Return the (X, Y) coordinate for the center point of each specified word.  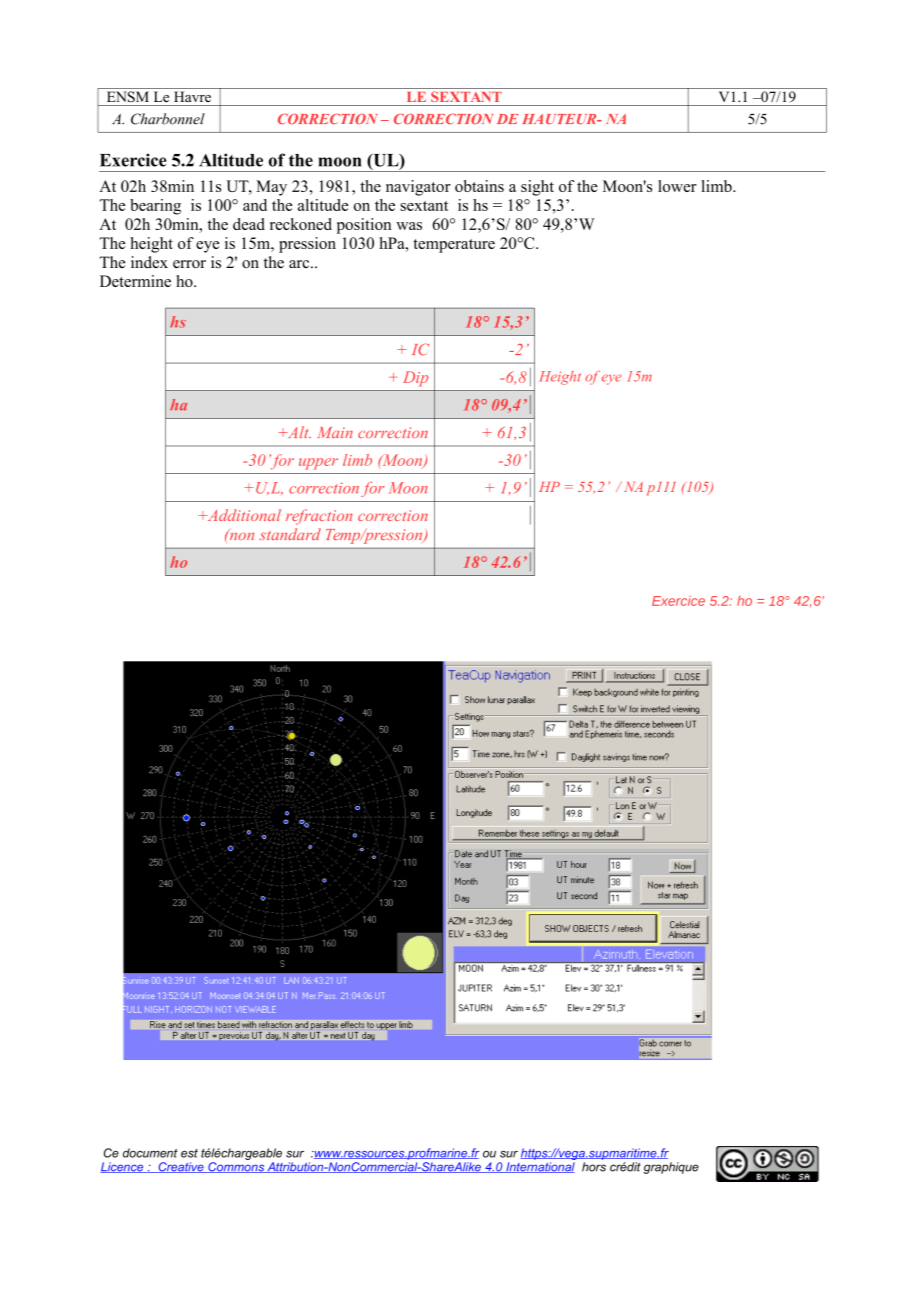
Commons (236, 1167)
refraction (319, 517)
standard (290, 534)
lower (677, 186)
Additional (243, 515)
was (409, 226)
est (189, 1153)
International (539, 1167)
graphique (671, 1168)
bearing (155, 207)
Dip (415, 379)
